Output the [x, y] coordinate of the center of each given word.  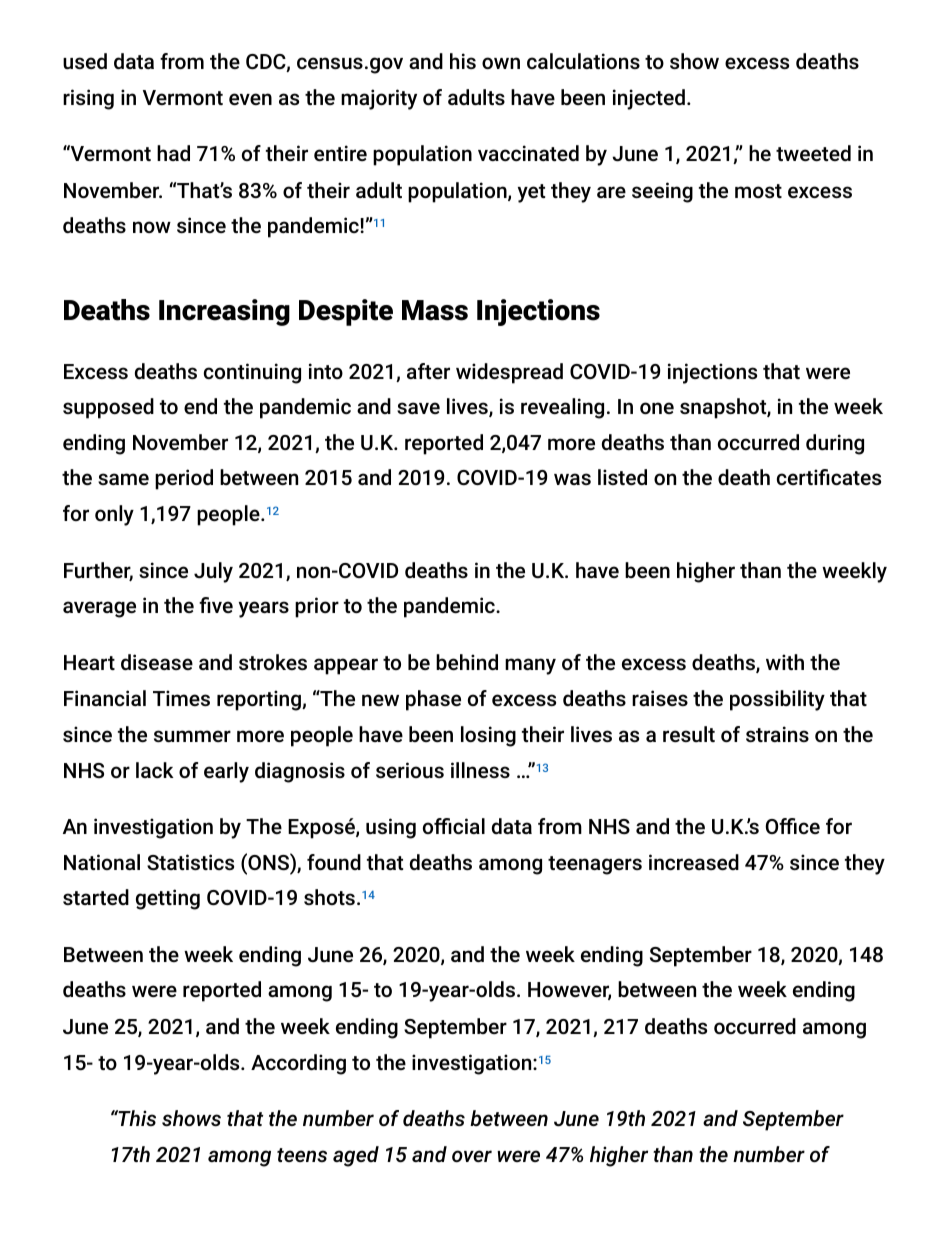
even [250, 99]
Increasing [224, 312]
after [428, 371]
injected [649, 99]
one [657, 408]
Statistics [190, 862]
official [454, 826]
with [785, 662]
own [501, 63]
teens [302, 1155]
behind [467, 662]
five [216, 605]
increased [694, 862]
